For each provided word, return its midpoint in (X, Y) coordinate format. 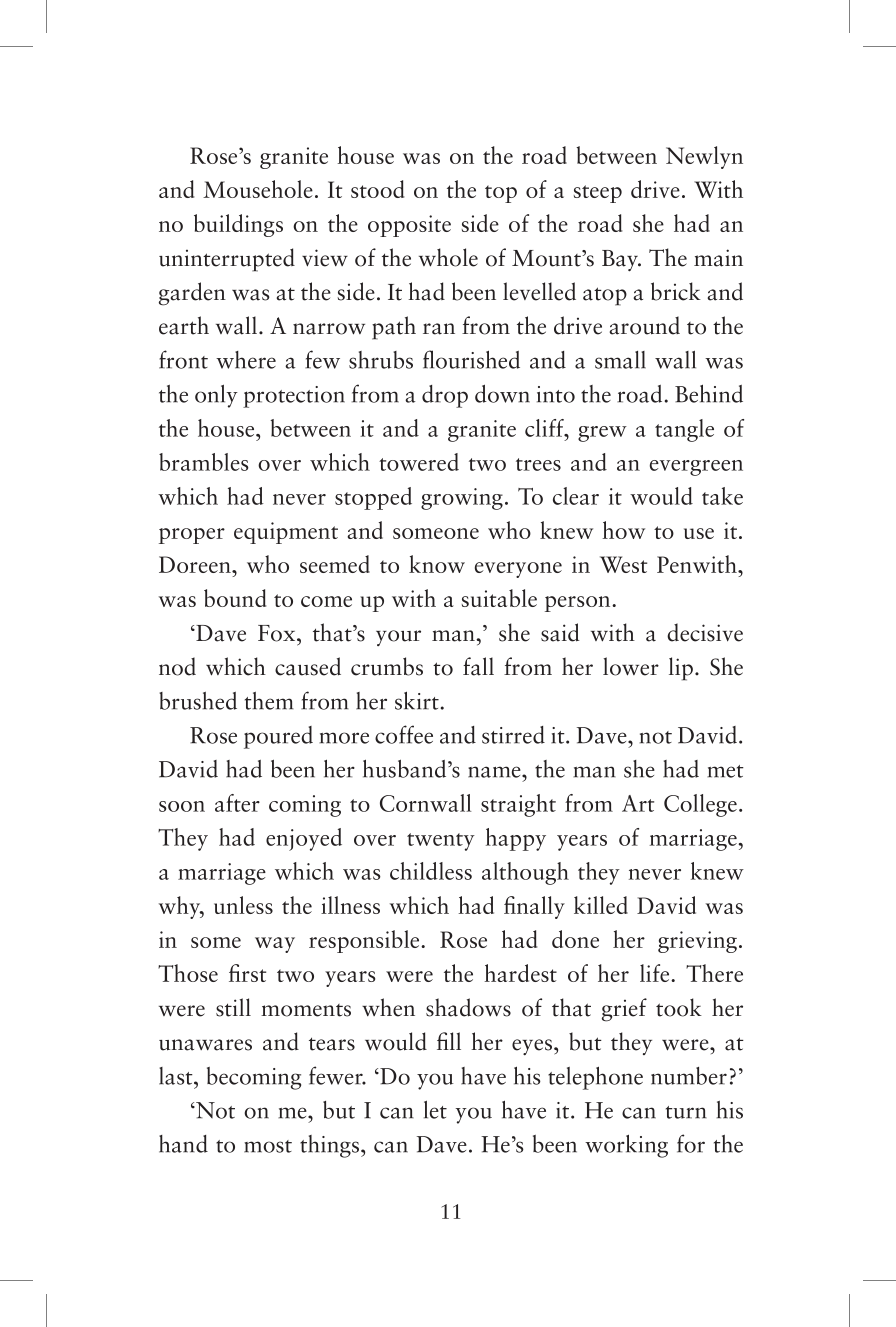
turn (686, 1112)
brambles (204, 462)
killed (601, 905)
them (269, 701)
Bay (621, 261)
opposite (409, 226)
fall (478, 666)
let (435, 1109)
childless (431, 871)
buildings (238, 225)
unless (243, 905)
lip (681, 669)
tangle (684, 430)
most (268, 1146)
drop (445, 396)
